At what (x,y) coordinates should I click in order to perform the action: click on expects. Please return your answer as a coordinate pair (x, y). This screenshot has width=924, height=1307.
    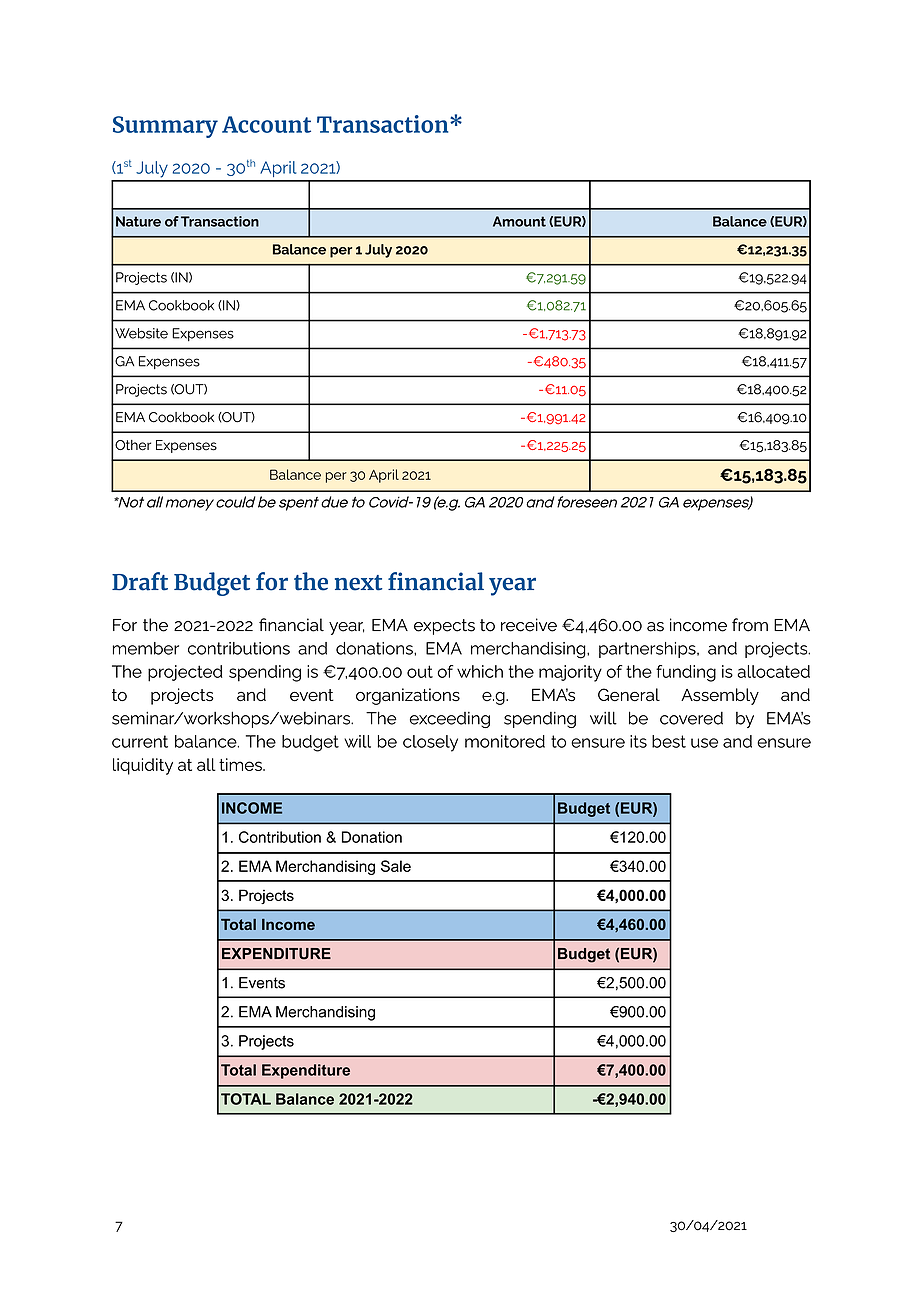
    Looking at the image, I should click on (444, 627).
